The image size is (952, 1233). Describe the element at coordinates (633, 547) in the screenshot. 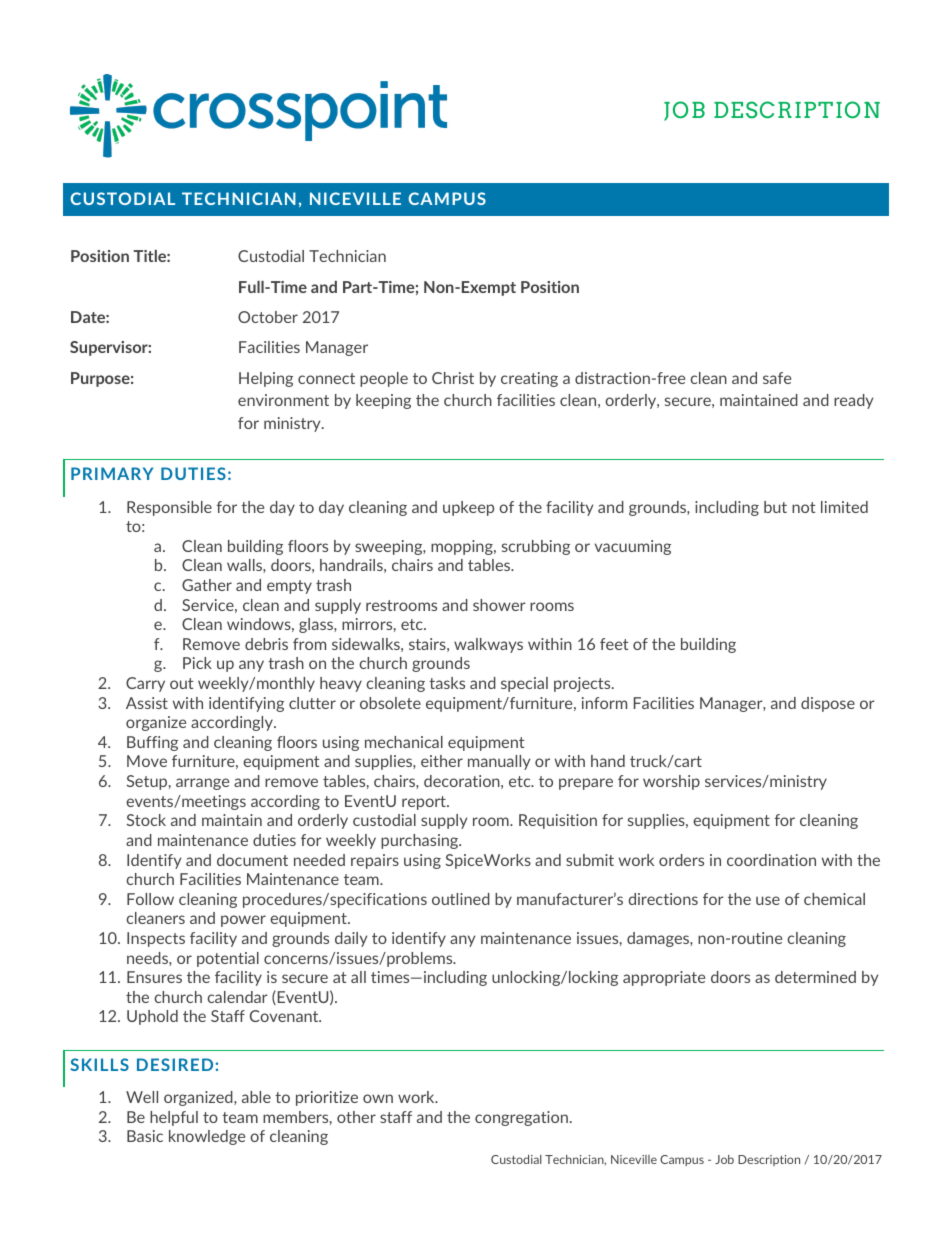

I see `vacuuming` at that location.
